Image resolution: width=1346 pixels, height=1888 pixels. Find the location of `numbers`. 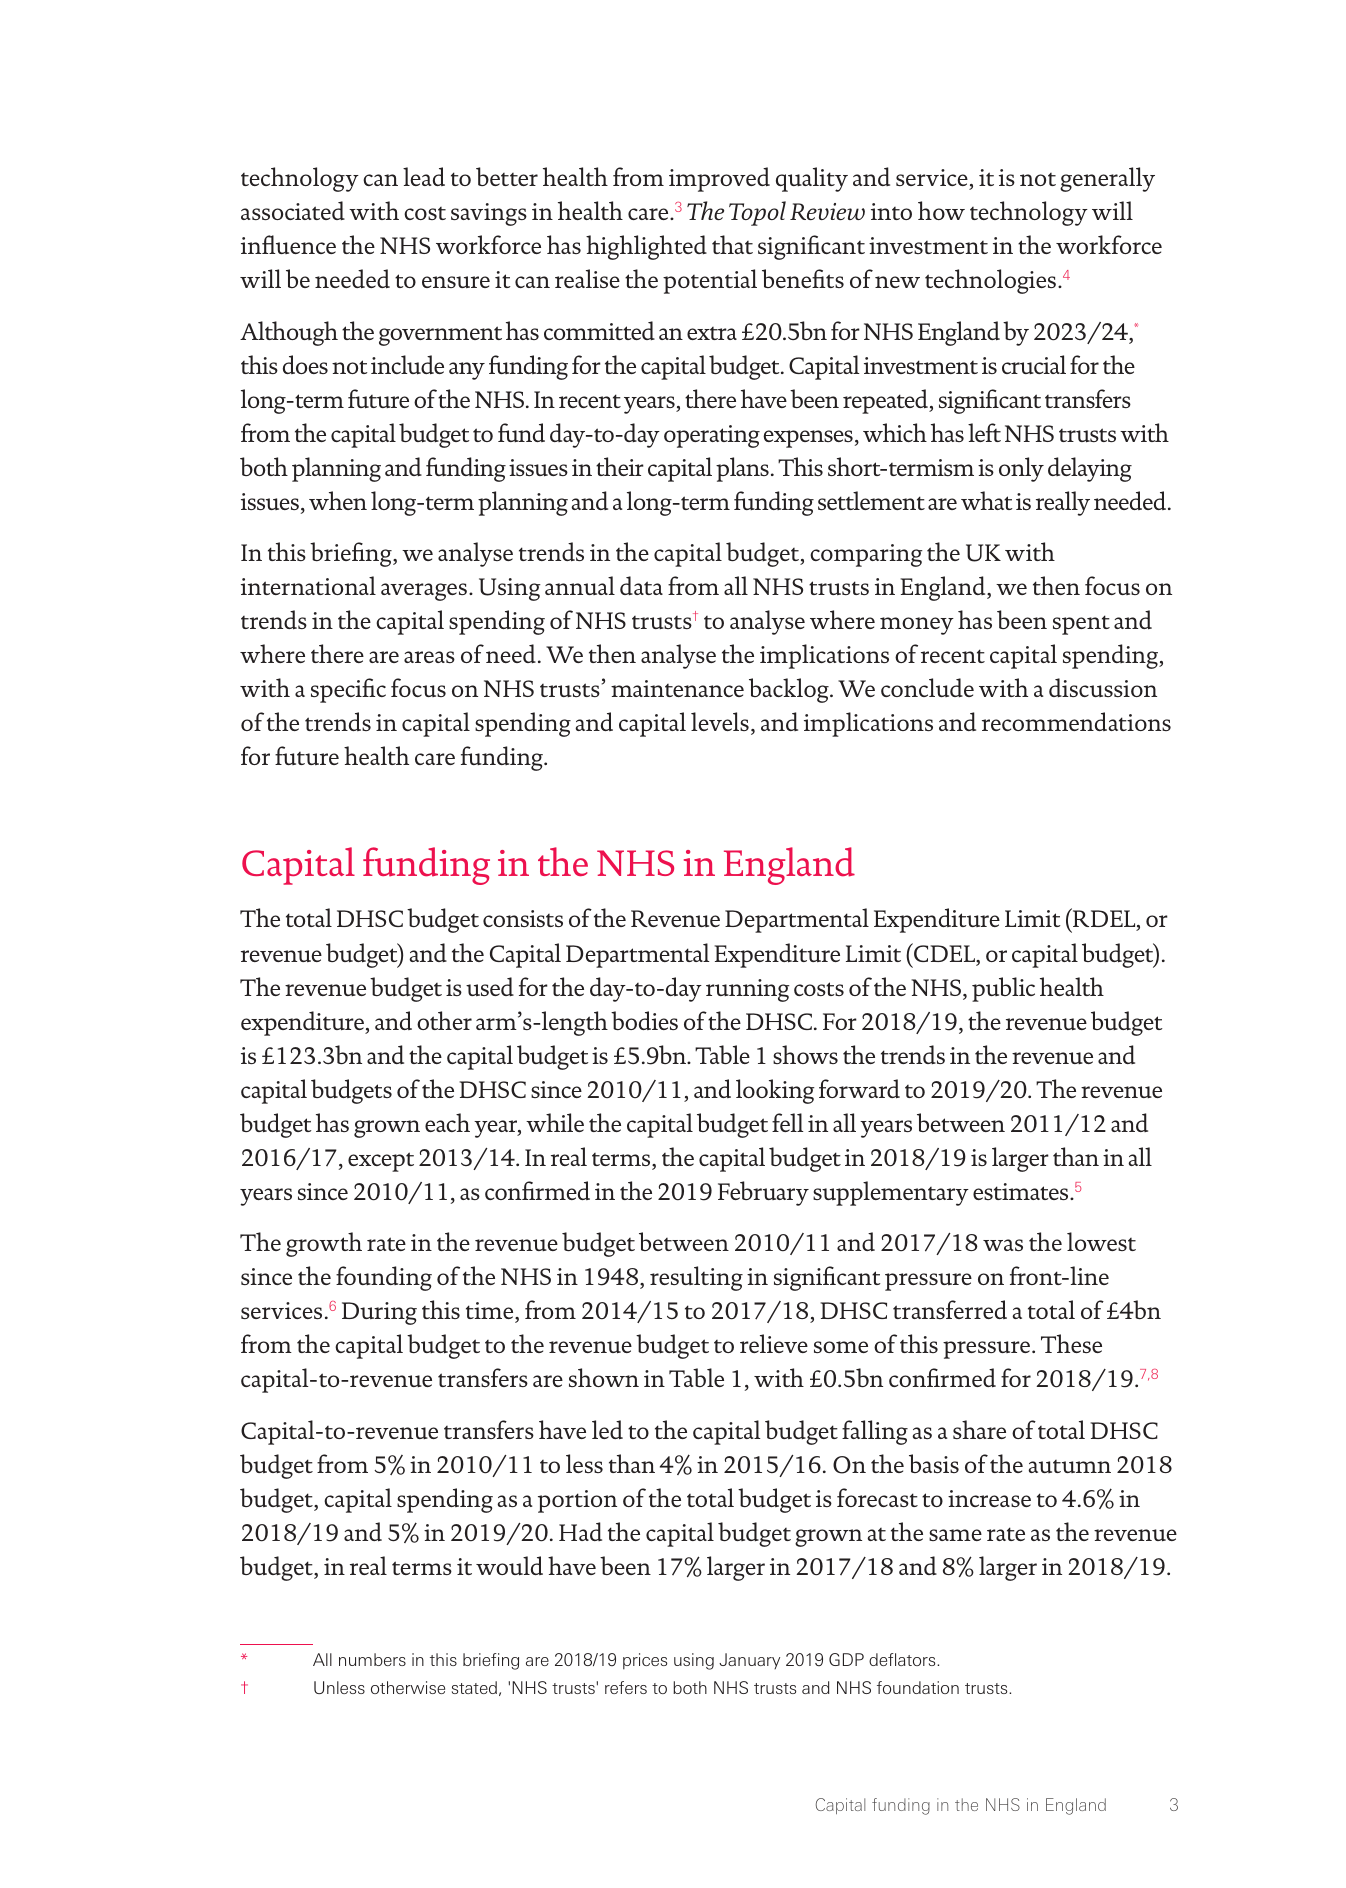

numbers is located at coordinates (372, 1659).
